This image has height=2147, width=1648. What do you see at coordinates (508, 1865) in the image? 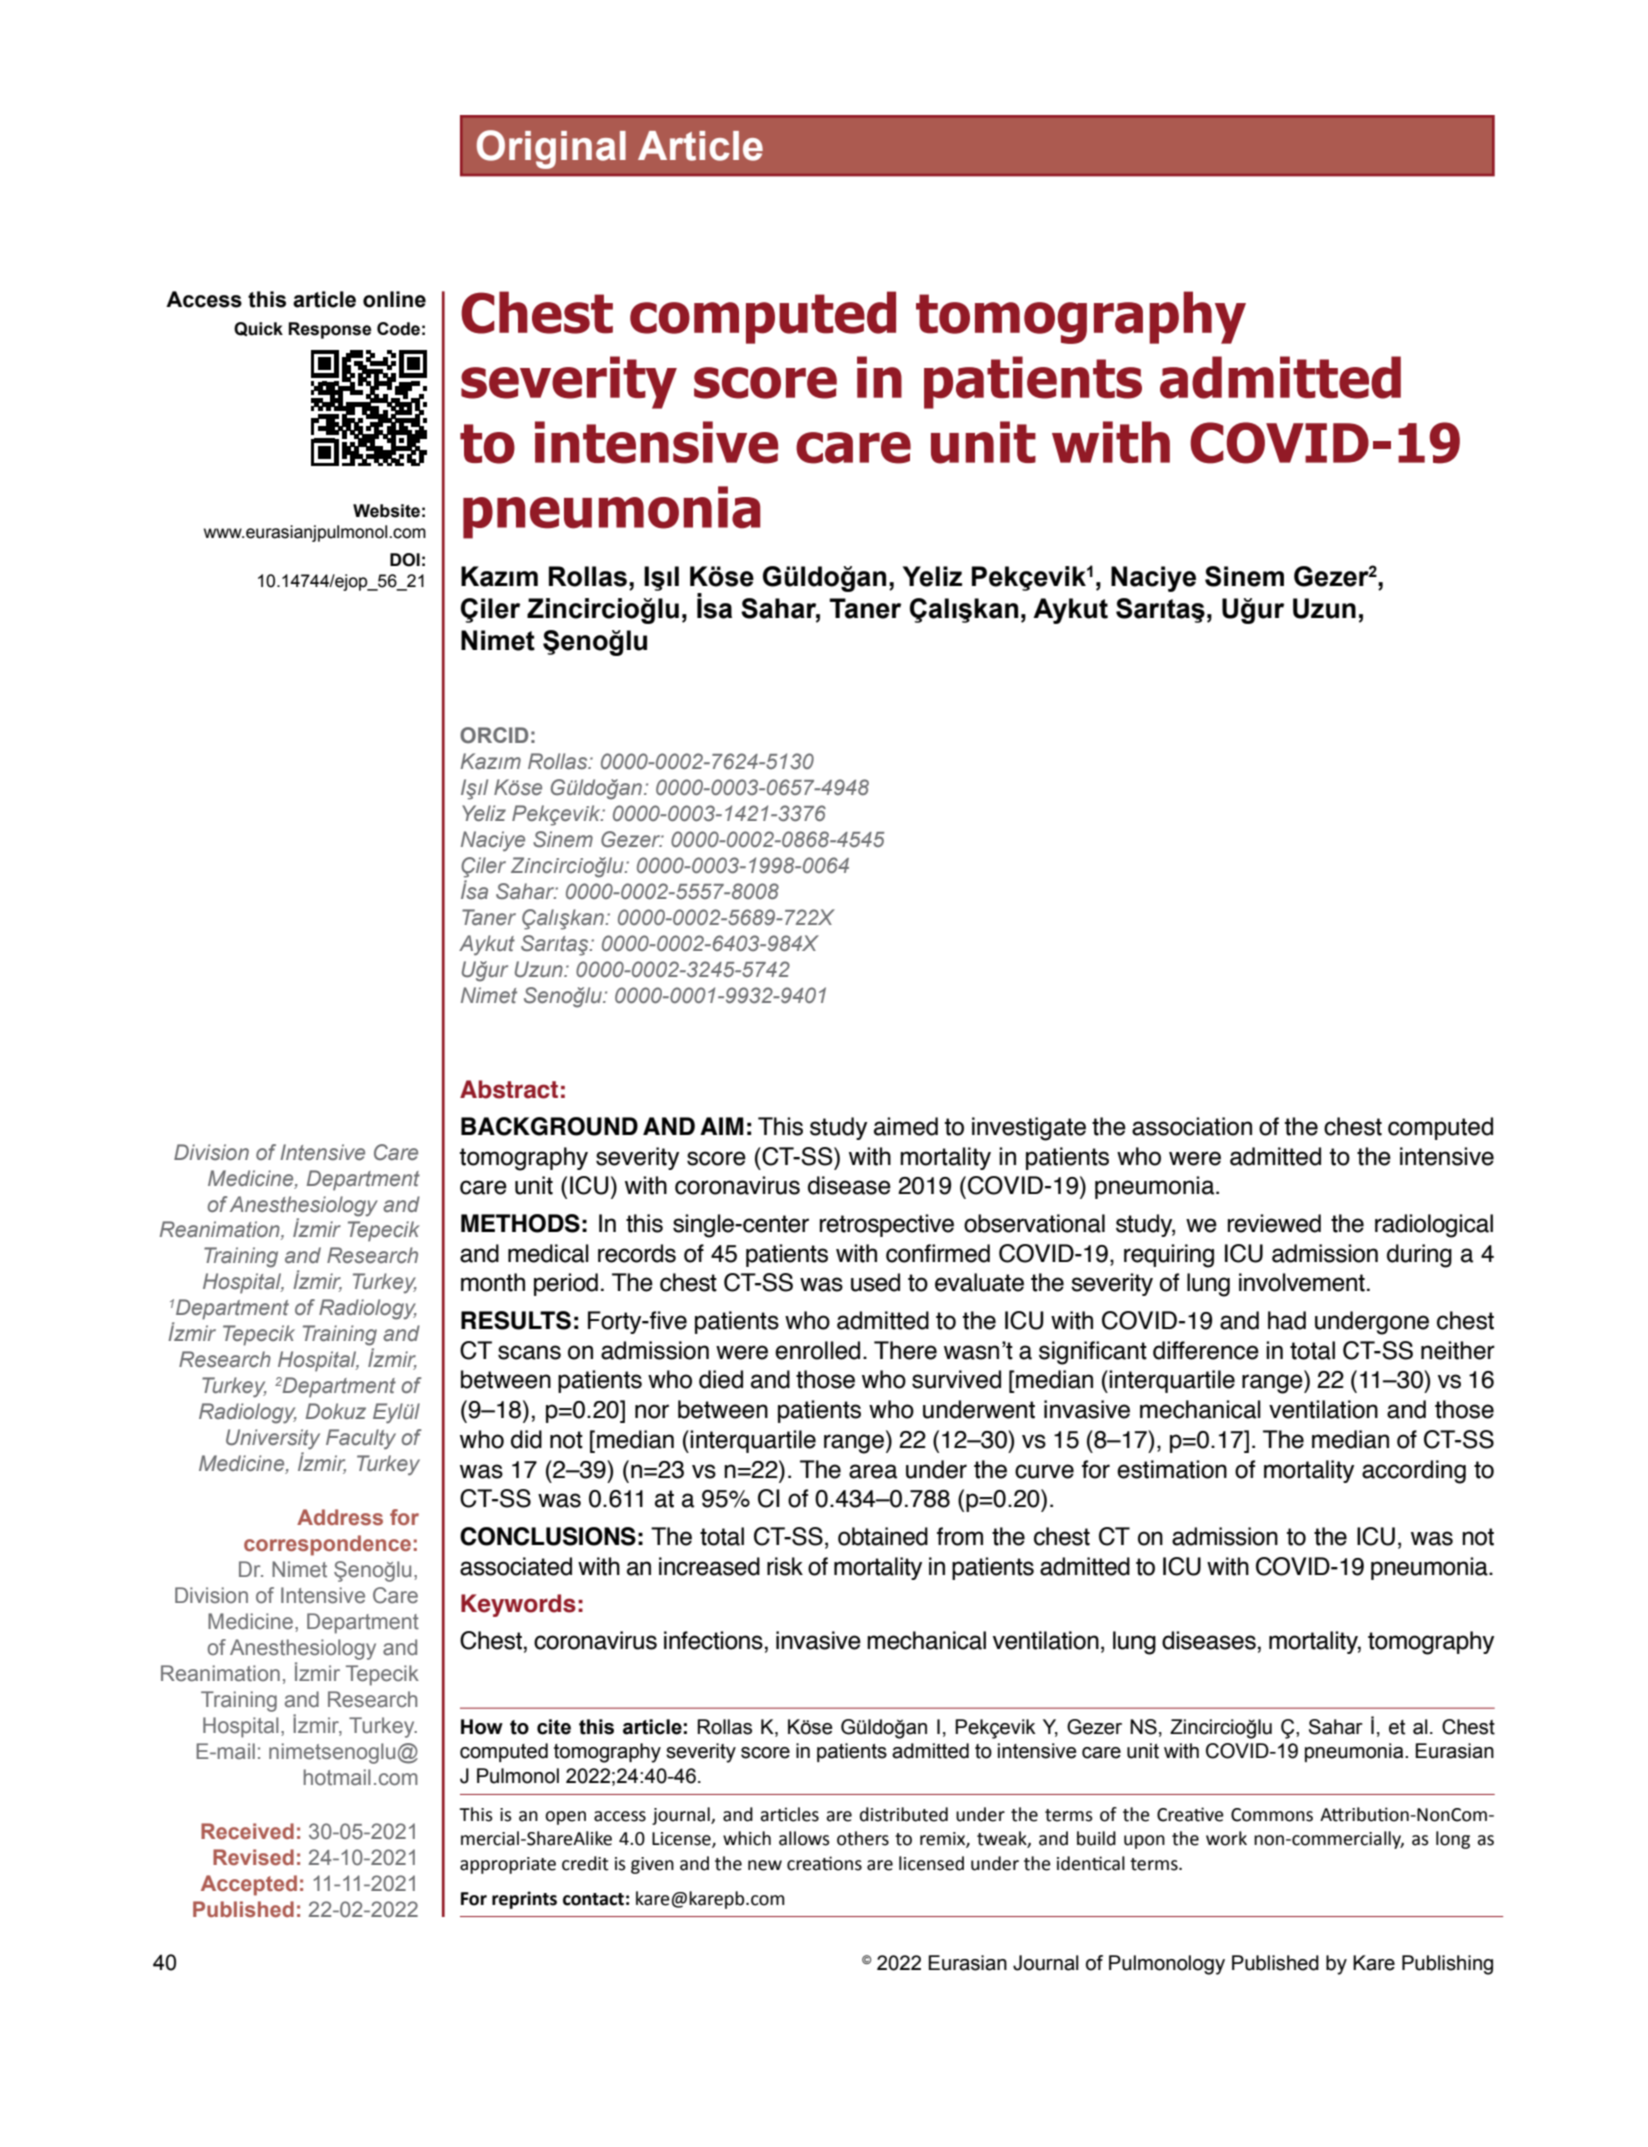
I see `appropriate` at bounding box center [508, 1865].
